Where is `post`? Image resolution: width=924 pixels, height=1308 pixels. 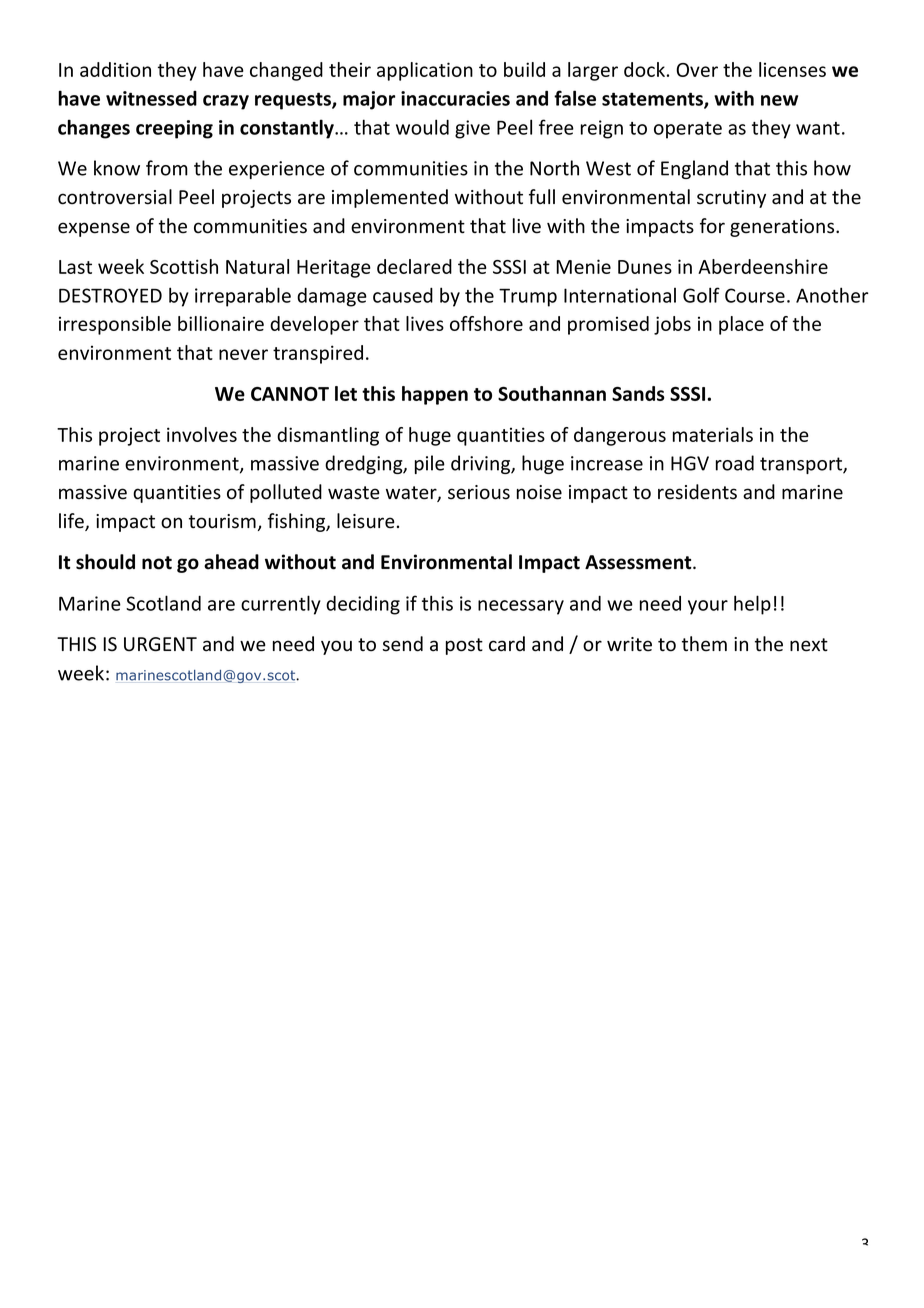 post is located at coordinates (464, 646).
